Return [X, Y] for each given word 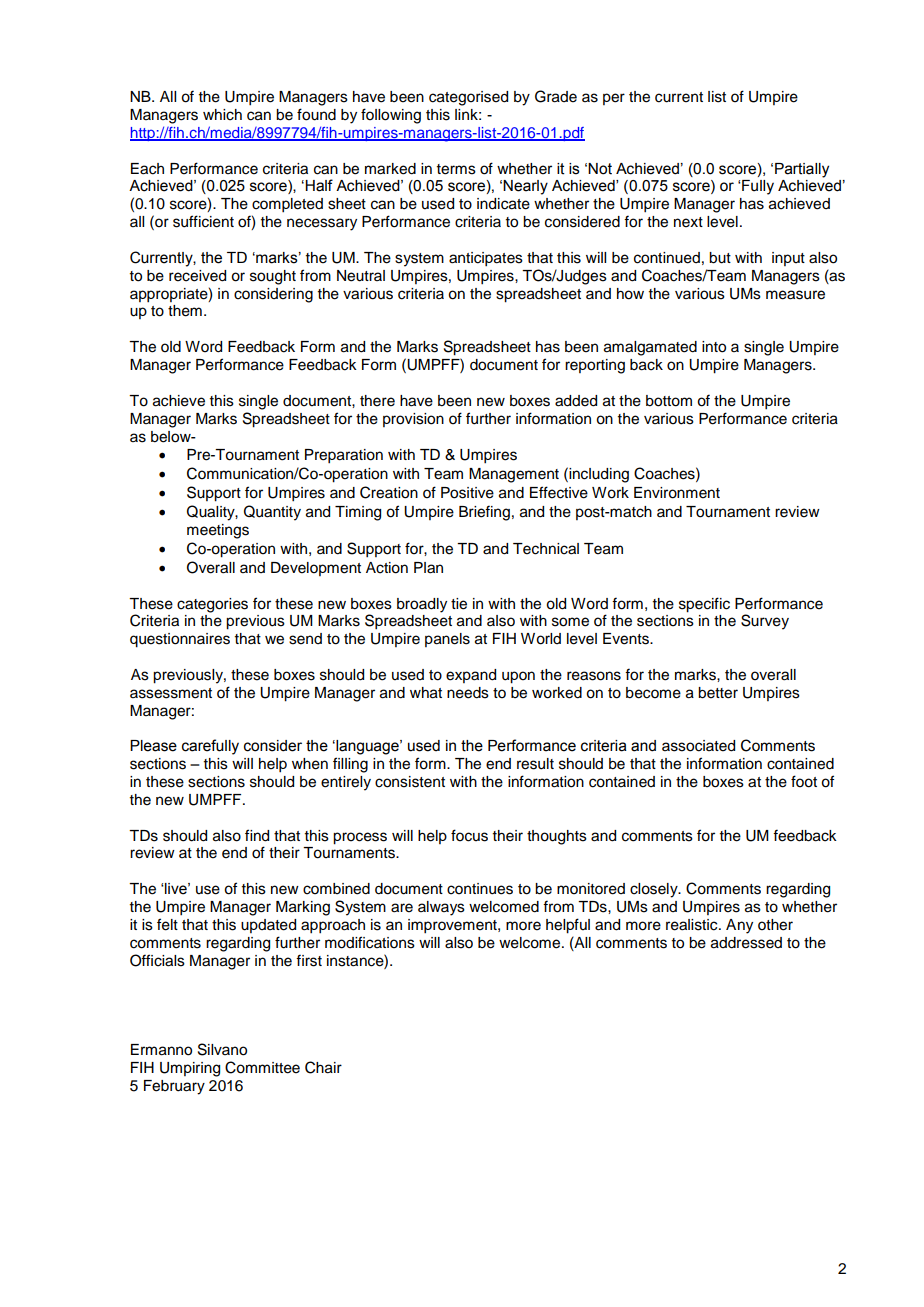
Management [514, 475]
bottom [669, 401]
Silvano [222, 1049]
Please [153, 746]
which [222, 115]
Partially [802, 170]
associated [698, 746]
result [535, 764]
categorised [468, 98]
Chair [323, 1067]
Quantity [272, 513]
